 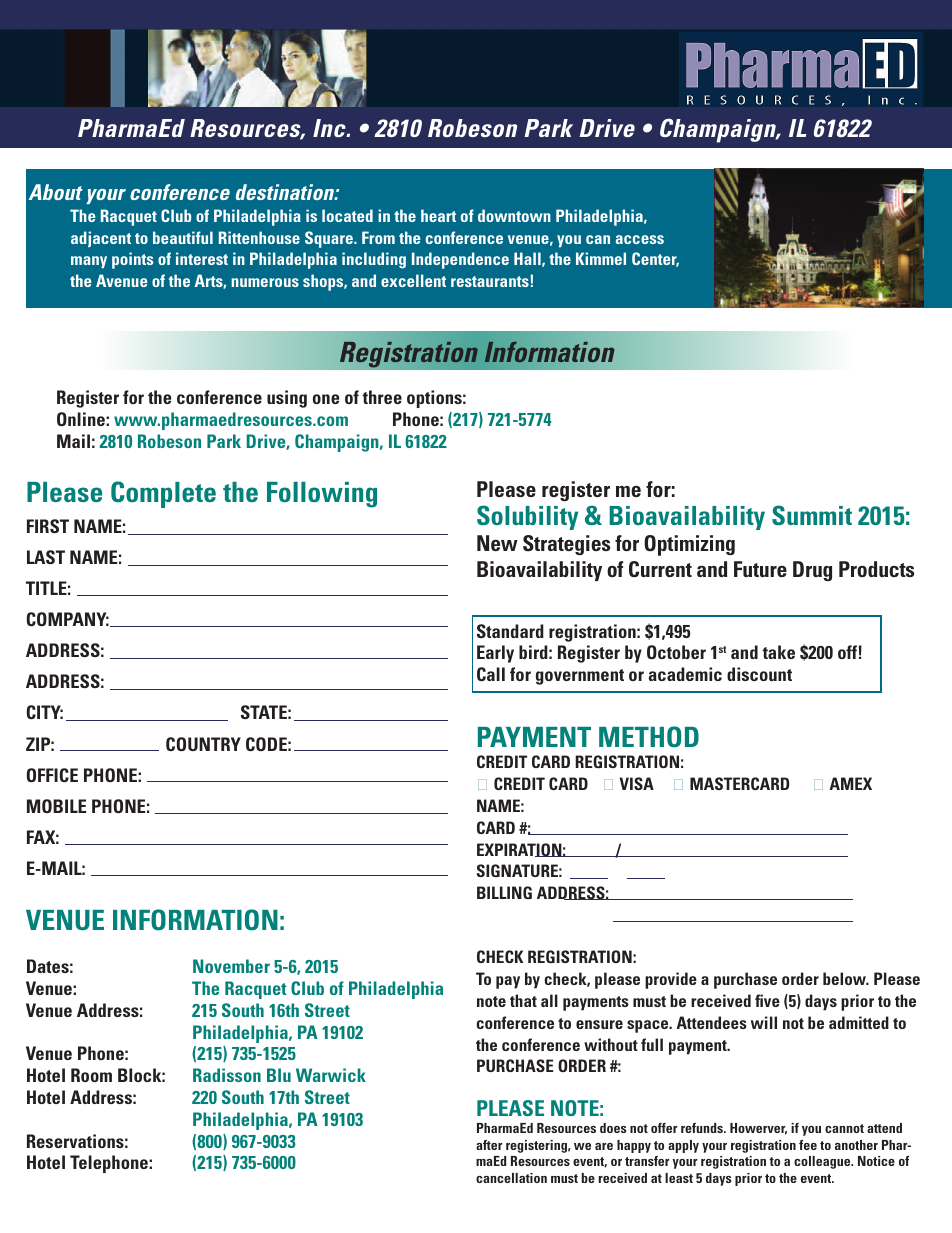 What do you see at coordinates (183, 237) in the document?
I see `beautiful` at bounding box center [183, 237].
